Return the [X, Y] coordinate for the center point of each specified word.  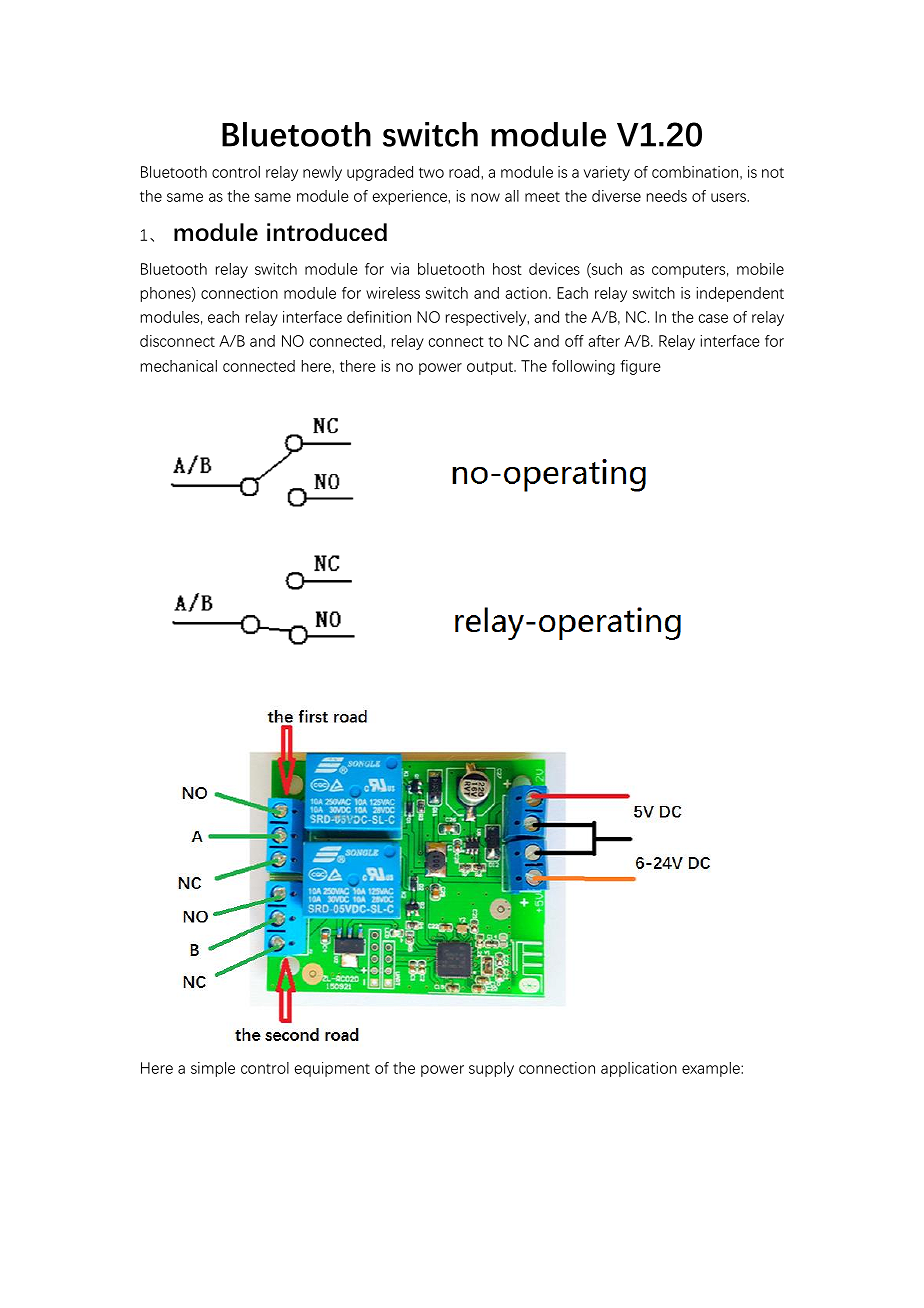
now [485, 197]
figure [641, 367]
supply [491, 1069]
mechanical [179, 366]
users [729, 197]
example [712, 1069]
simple [213, 1069]
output [491, 368]
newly [322, 173]
